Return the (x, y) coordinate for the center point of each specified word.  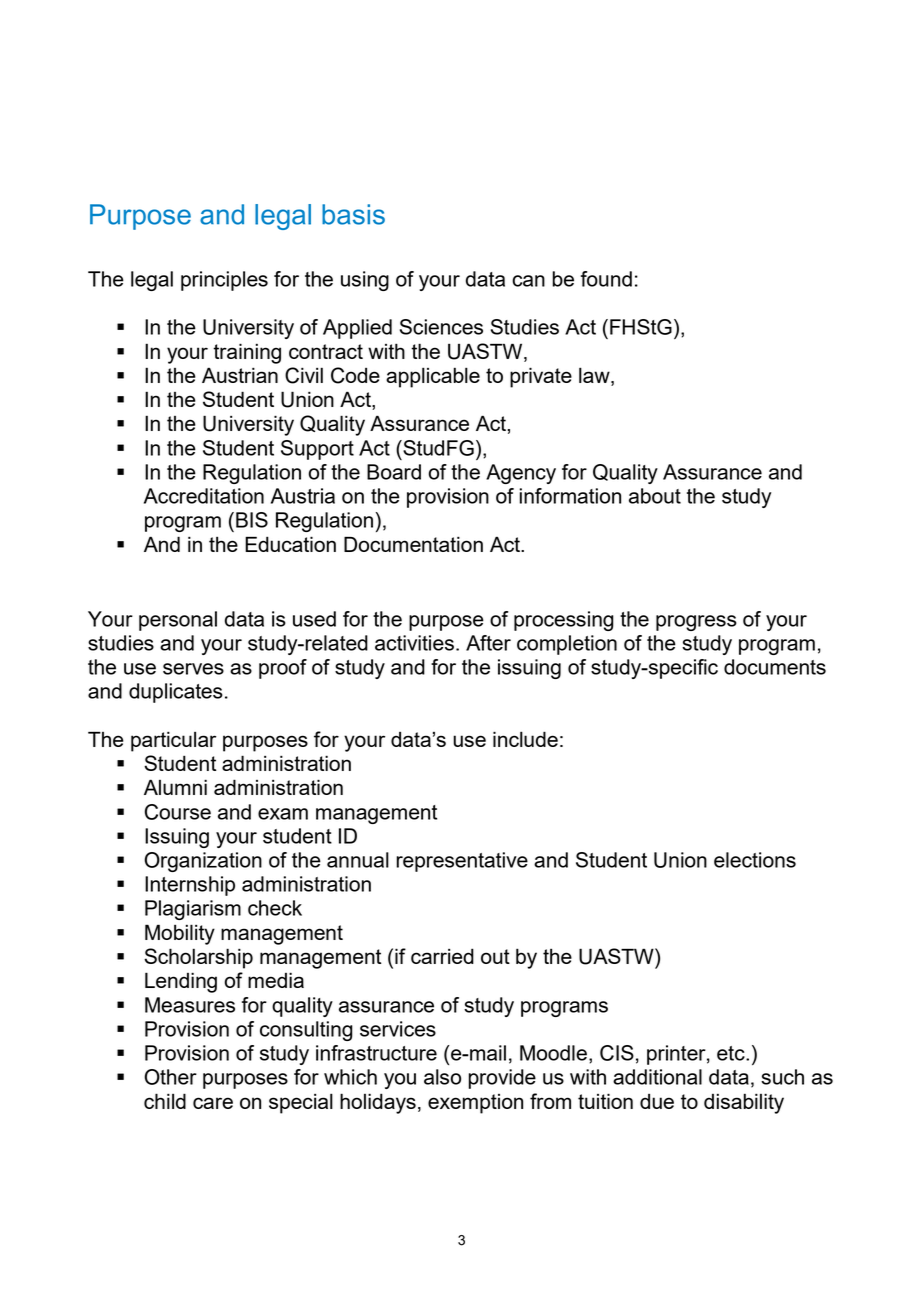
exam (283, 814)
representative (462, 862)
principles (224, 281)
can (528, 281)
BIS (252, 520)
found (606, 279)
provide (502, 1079)
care (213, 1103)
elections (755, 860)
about (655, 496)
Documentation (413, 544)
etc (732, 1053)
